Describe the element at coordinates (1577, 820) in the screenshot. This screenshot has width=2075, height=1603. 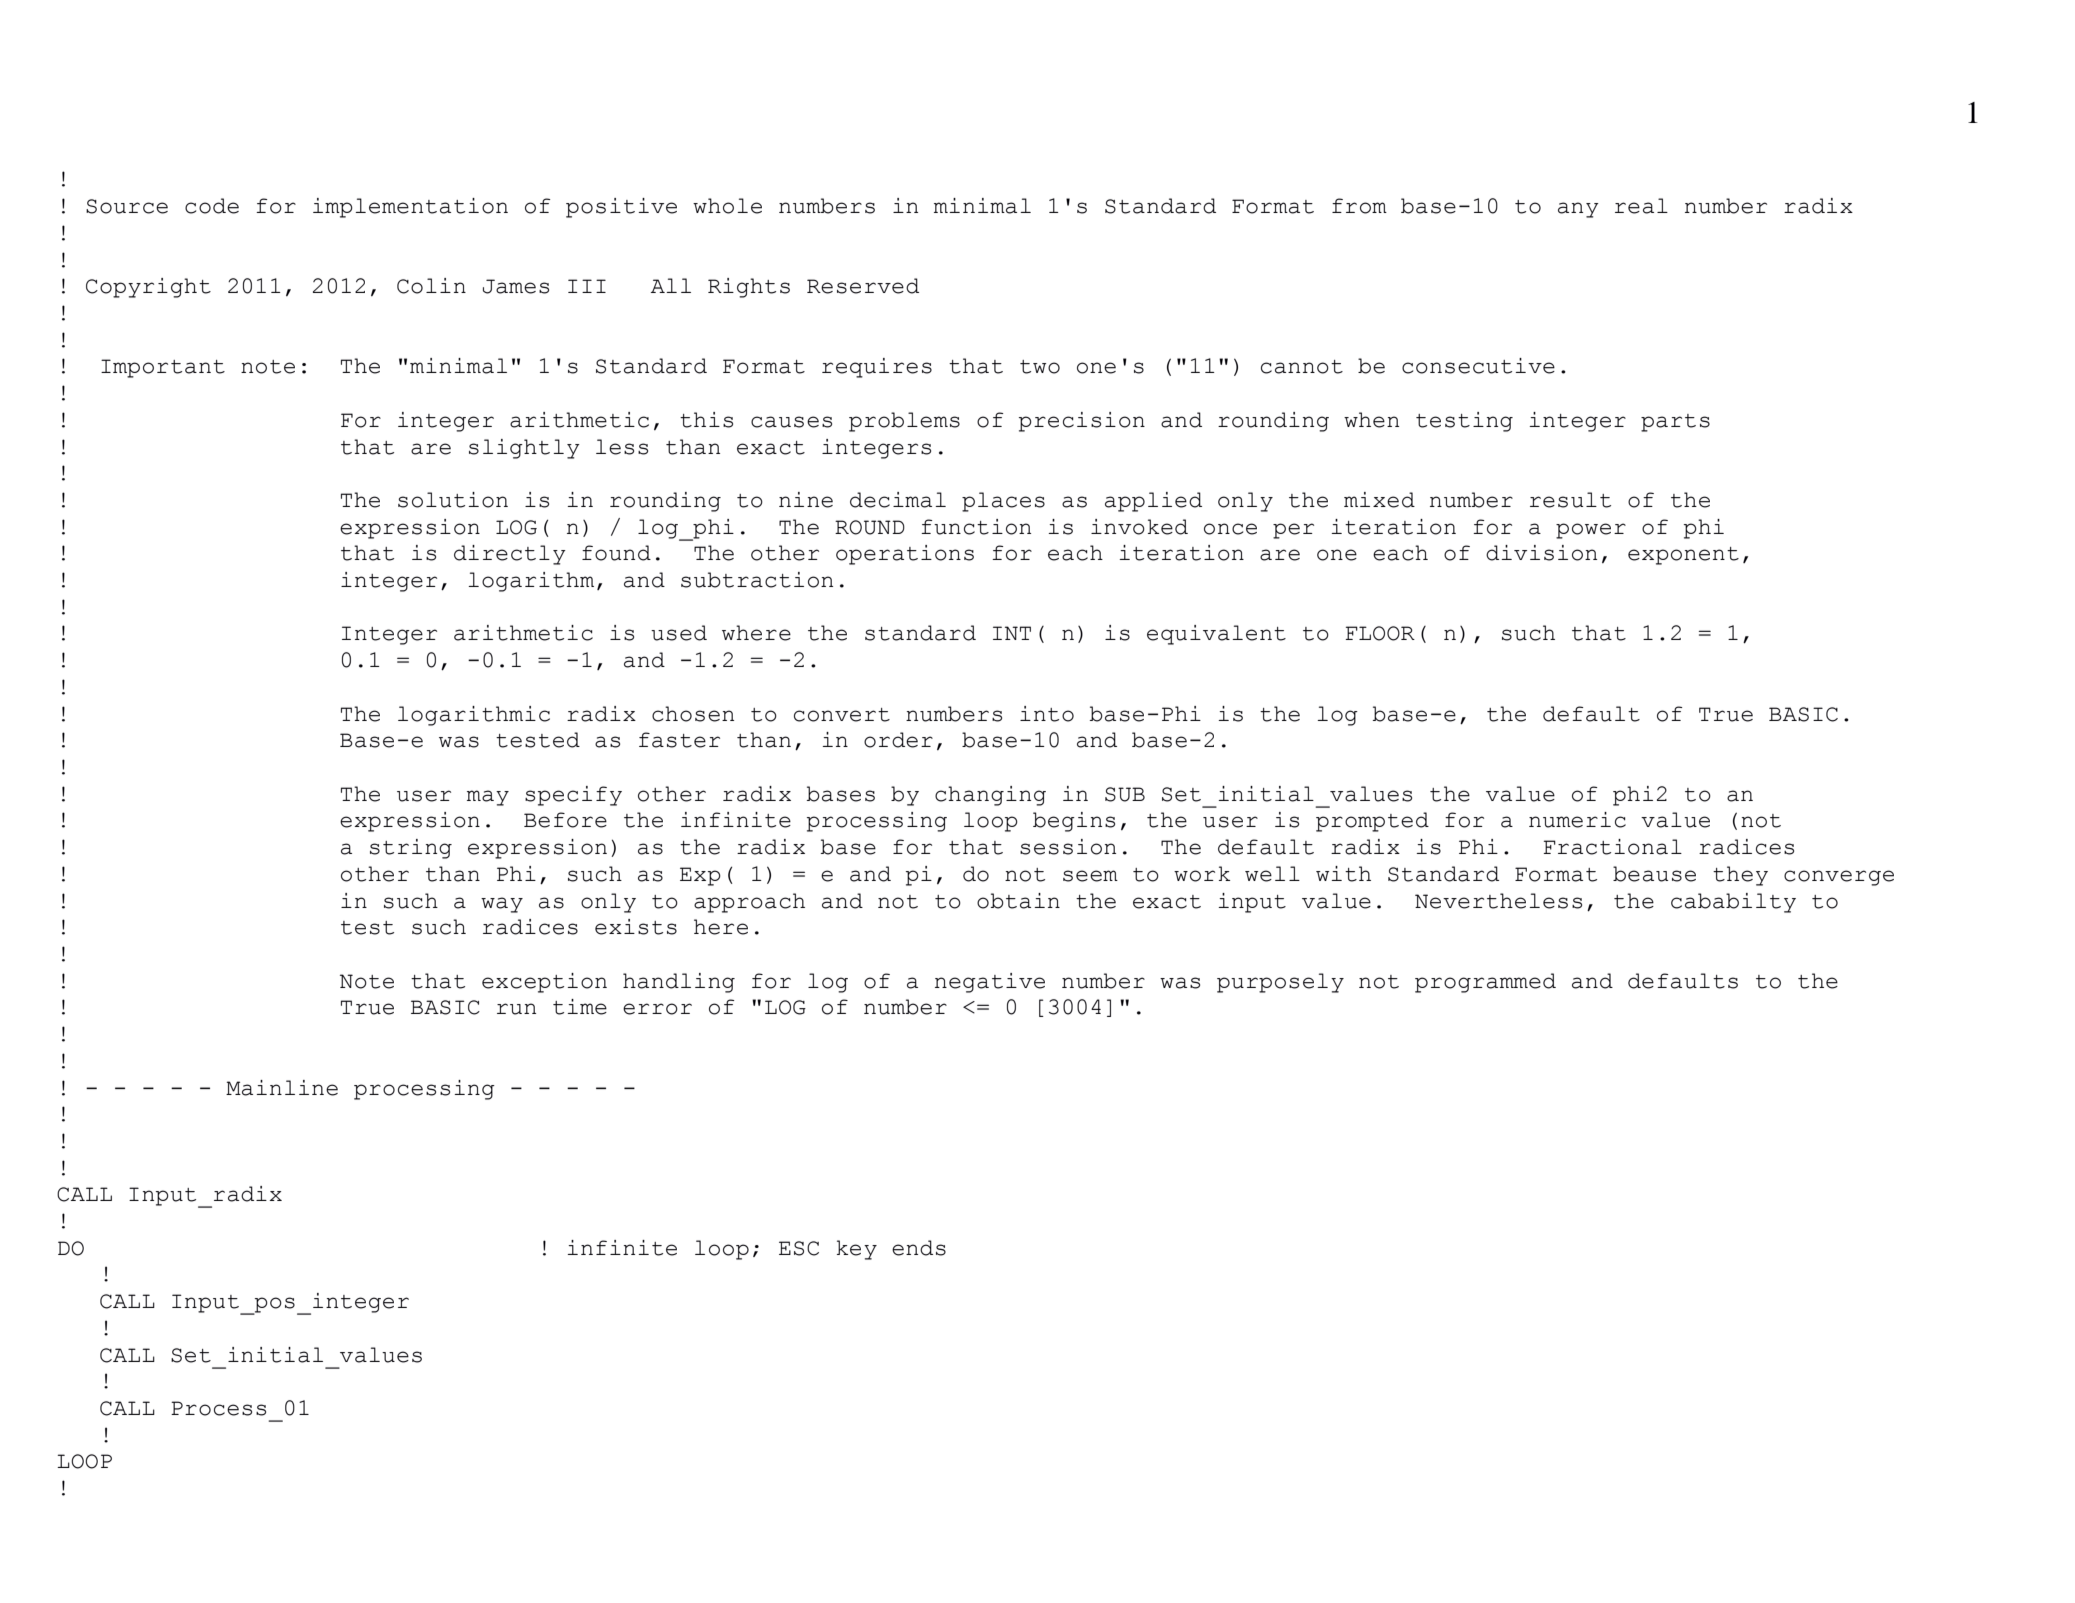
I see `numeric` at that location.
